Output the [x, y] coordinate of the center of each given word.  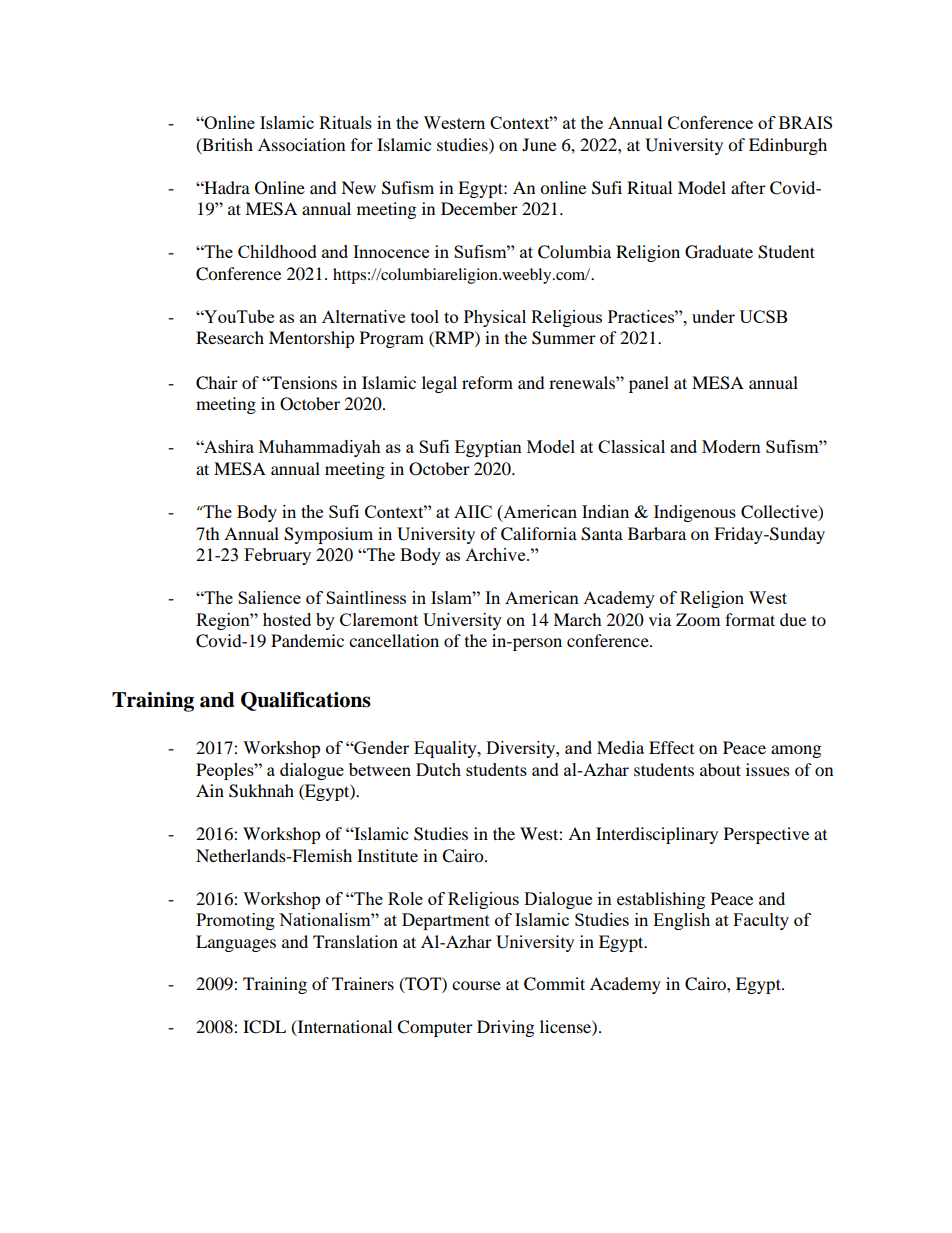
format [750, 619]
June [539, 144]
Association [301, 144]
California [539, 534]
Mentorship [312, 339]
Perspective [766, 835]
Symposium [328, 535]
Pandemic [307, 640]
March [577, 619]
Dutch [438, 769]
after [748, 187]
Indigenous [695, 513]
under [713, 316]
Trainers [363, 983]
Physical [495, 318]
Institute [387, 855]
